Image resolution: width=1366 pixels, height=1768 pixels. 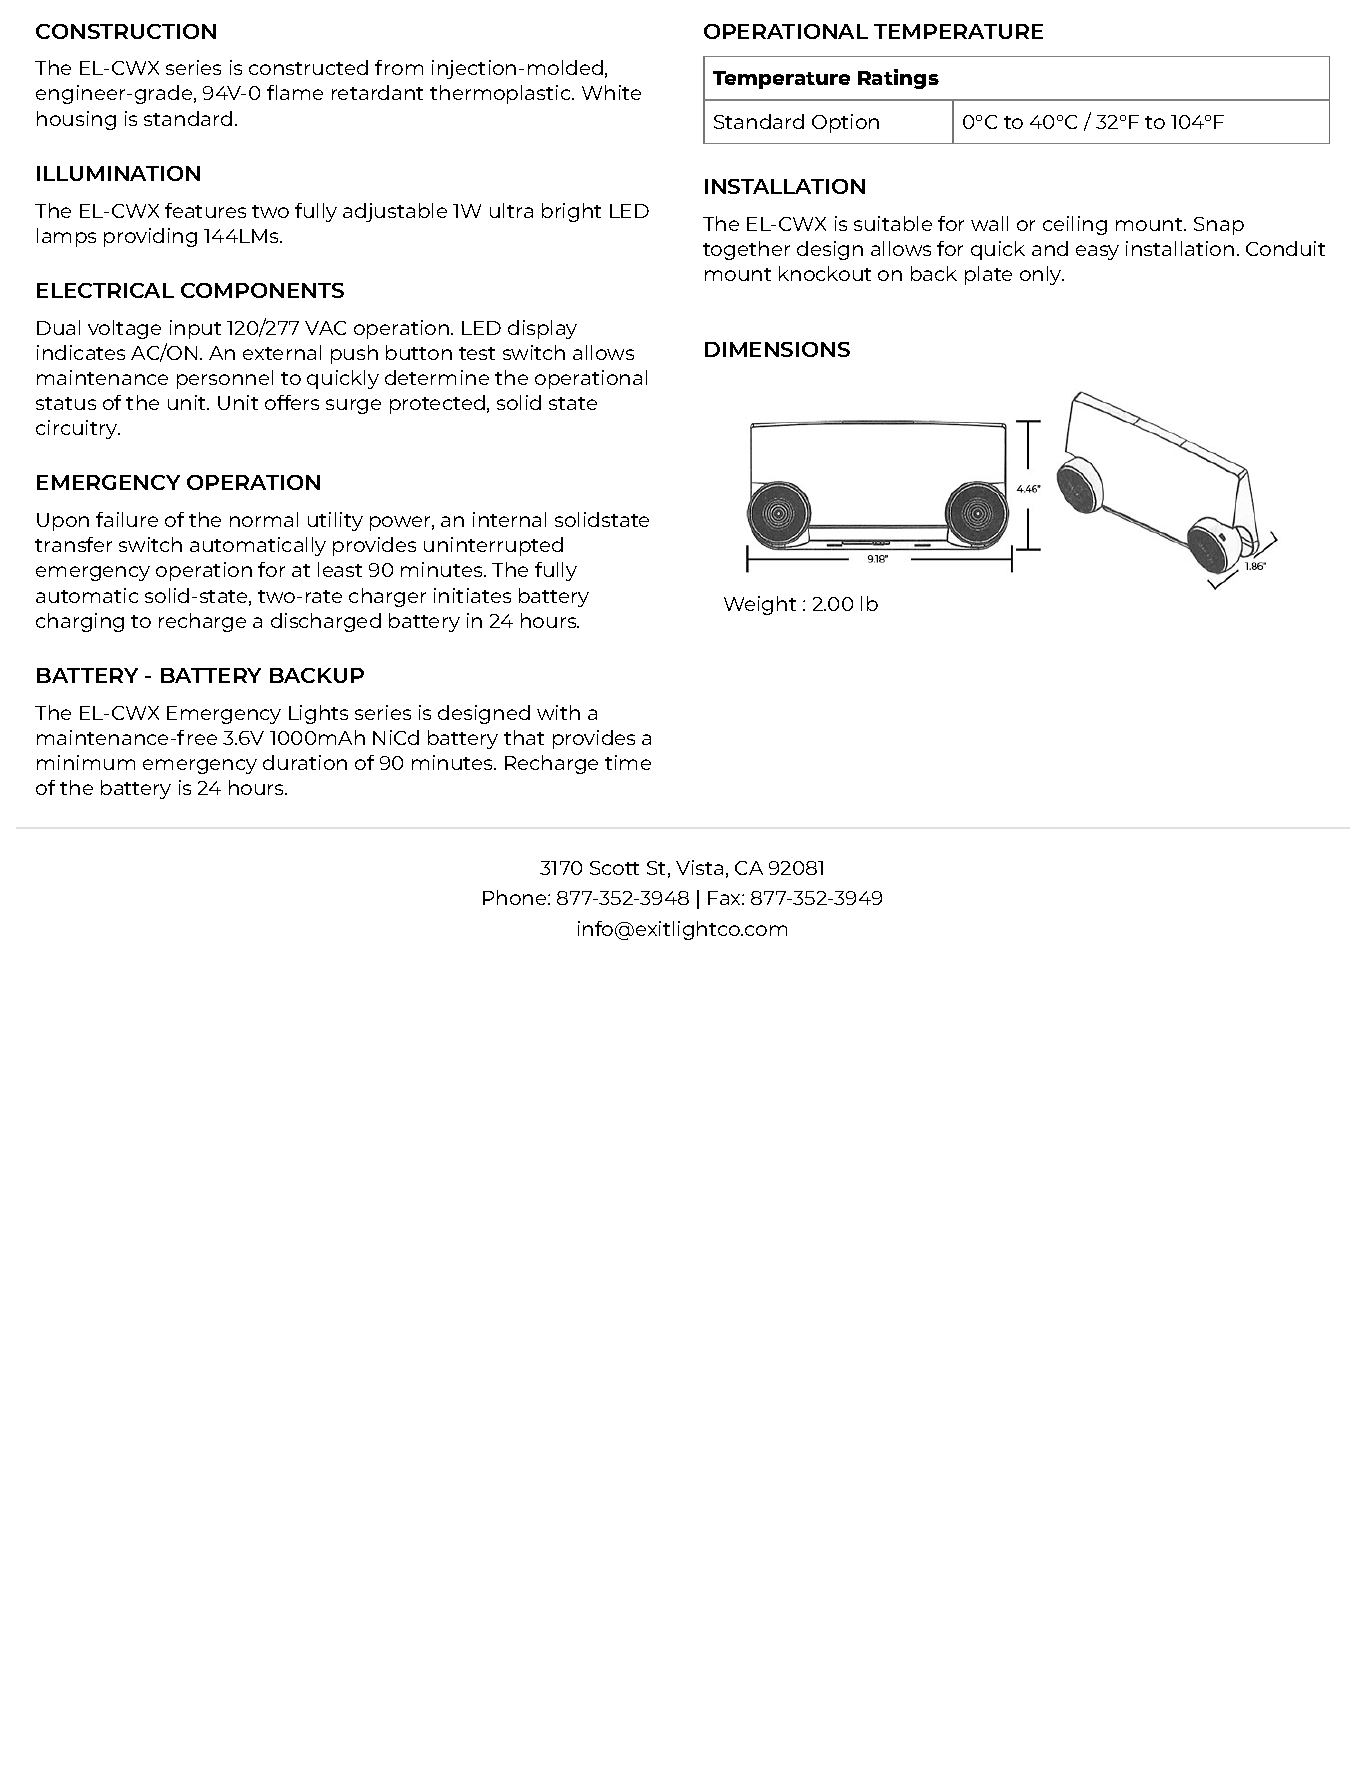 What do you see at coordinates (777, 349) in the document?
I see `DIMENSIONS` at bounding box center [777, 349].
